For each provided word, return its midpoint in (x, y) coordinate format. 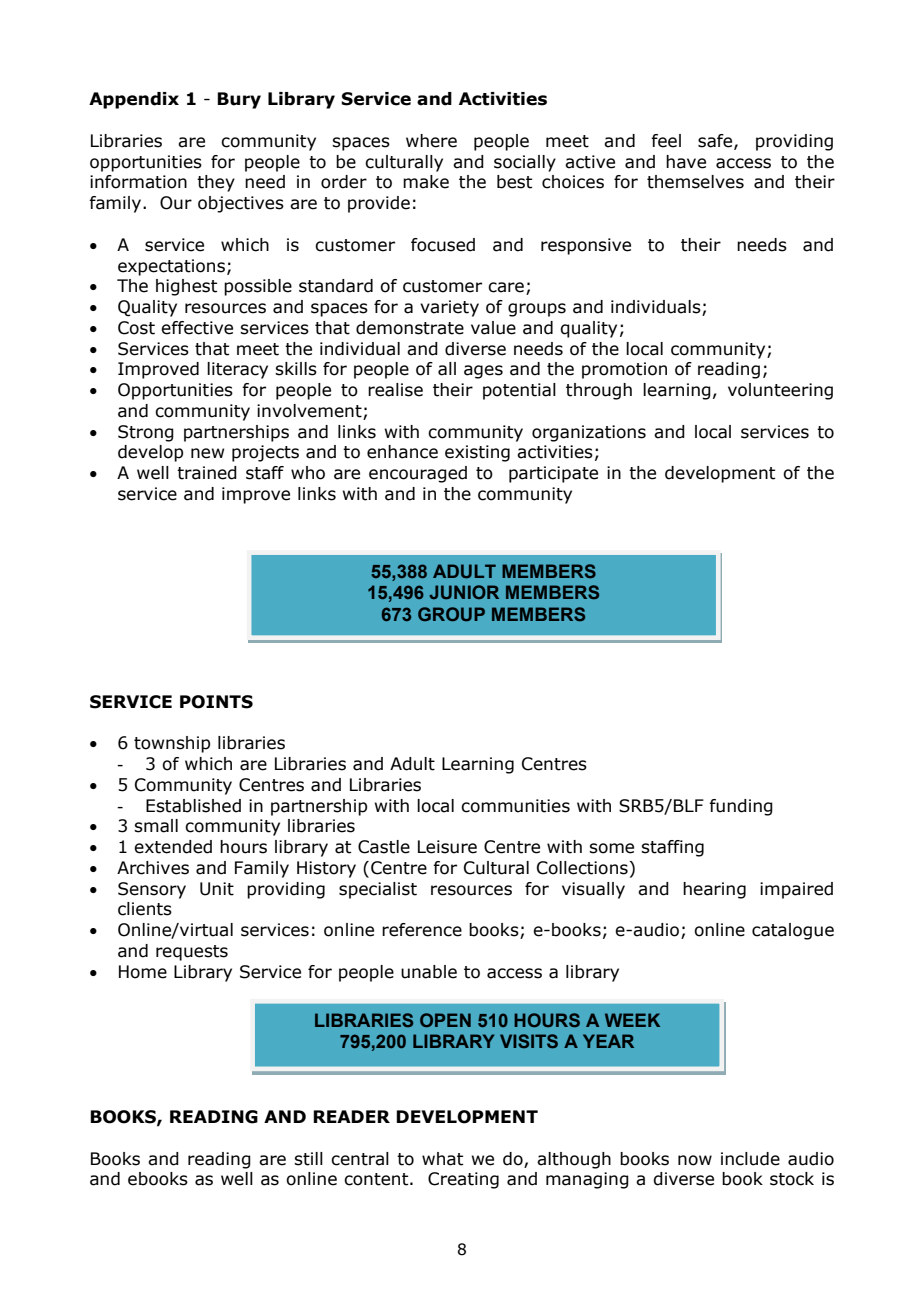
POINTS (216, 702)
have (686, 162)
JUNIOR (464, 592)
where (431, 141)
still (308, 1159)
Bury (239, 100)
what (442, 1159)
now (695, 1160)
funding (741, 807)
